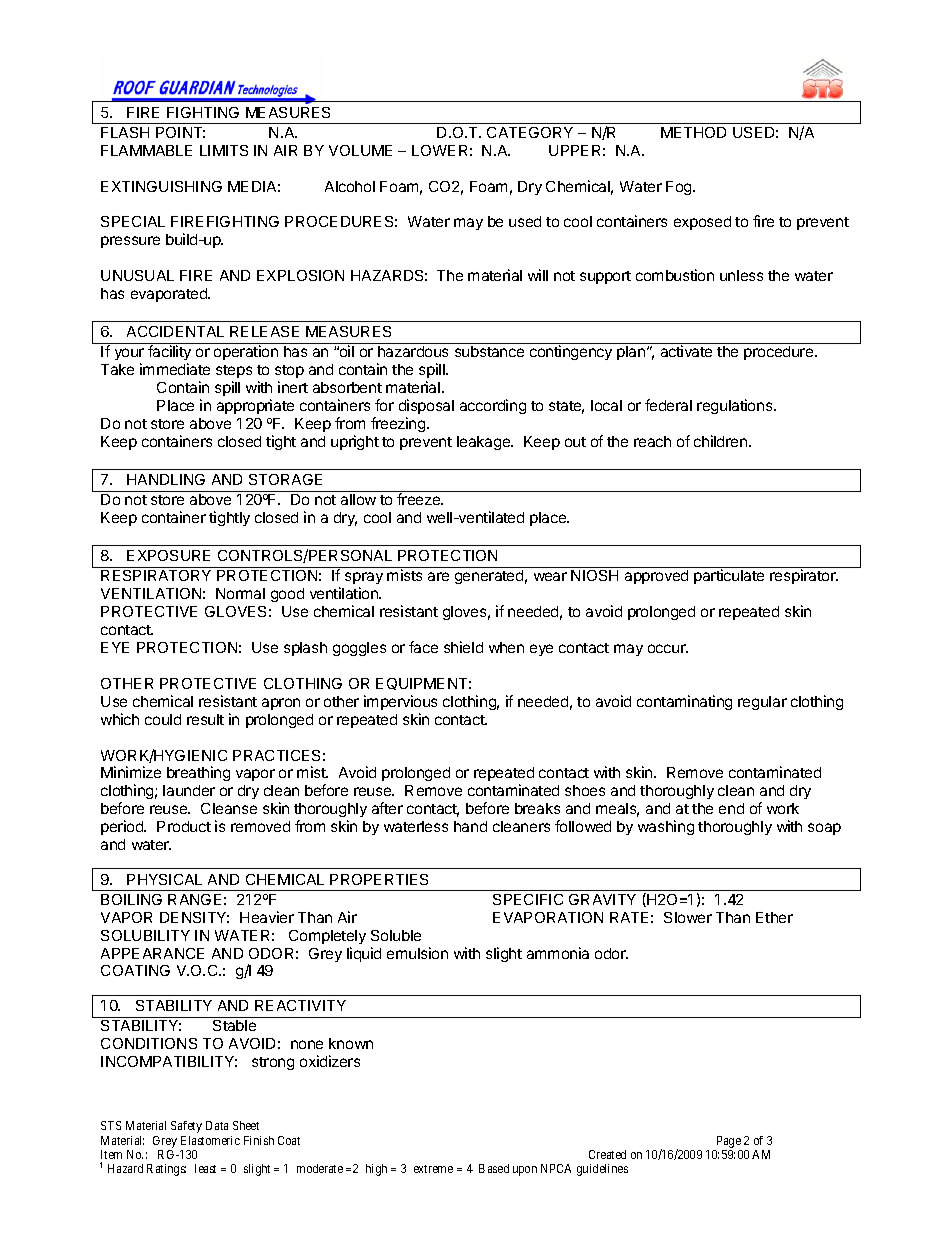 The image size is (952, 1233). What do you see at coordinates (240, 593) in the document?
I see `Normal` at bounding box center [240, 593].
